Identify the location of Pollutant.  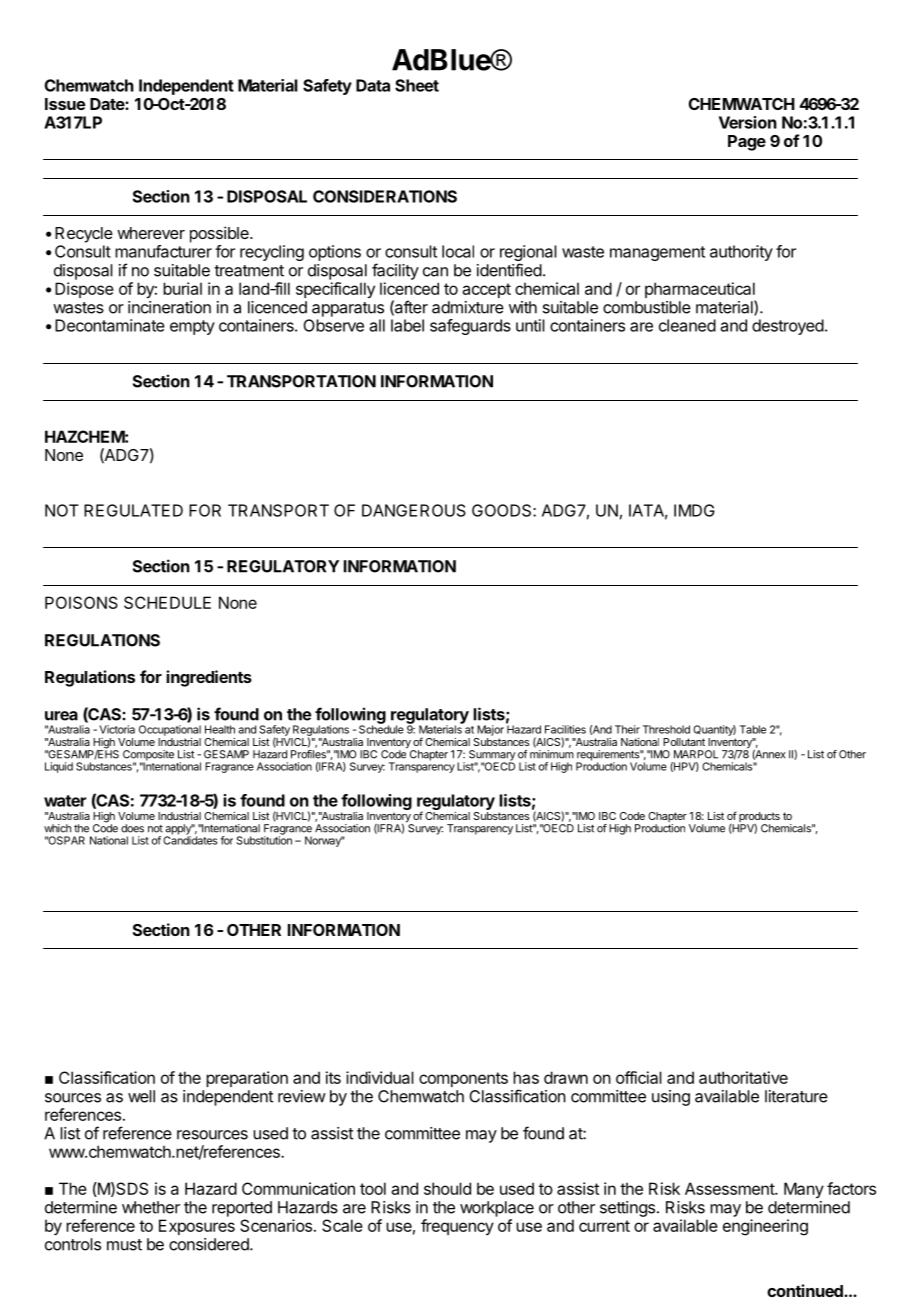
(684, 742).
